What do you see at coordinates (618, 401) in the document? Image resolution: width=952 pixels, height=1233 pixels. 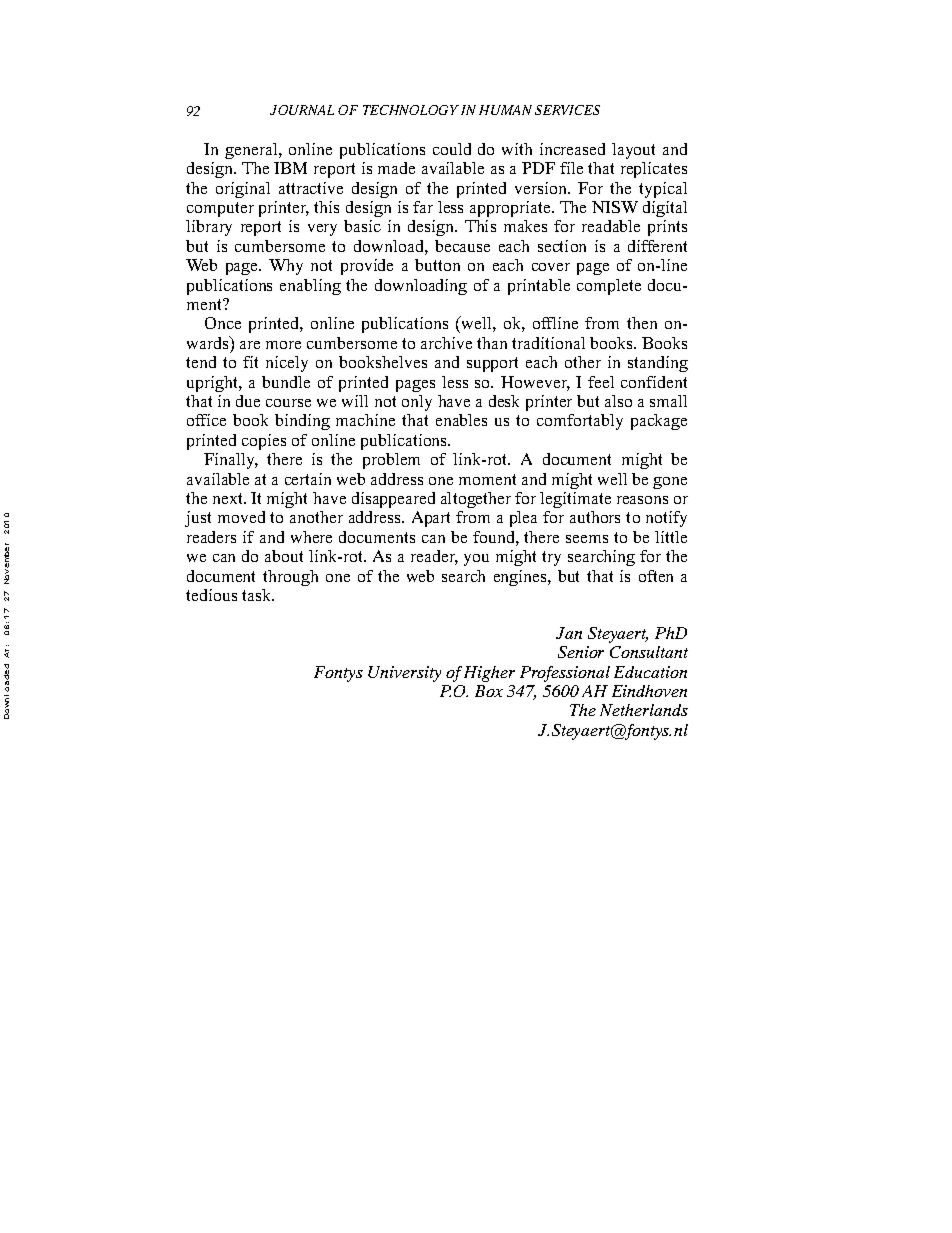 I see `also` at bounding box center [618, 401].
